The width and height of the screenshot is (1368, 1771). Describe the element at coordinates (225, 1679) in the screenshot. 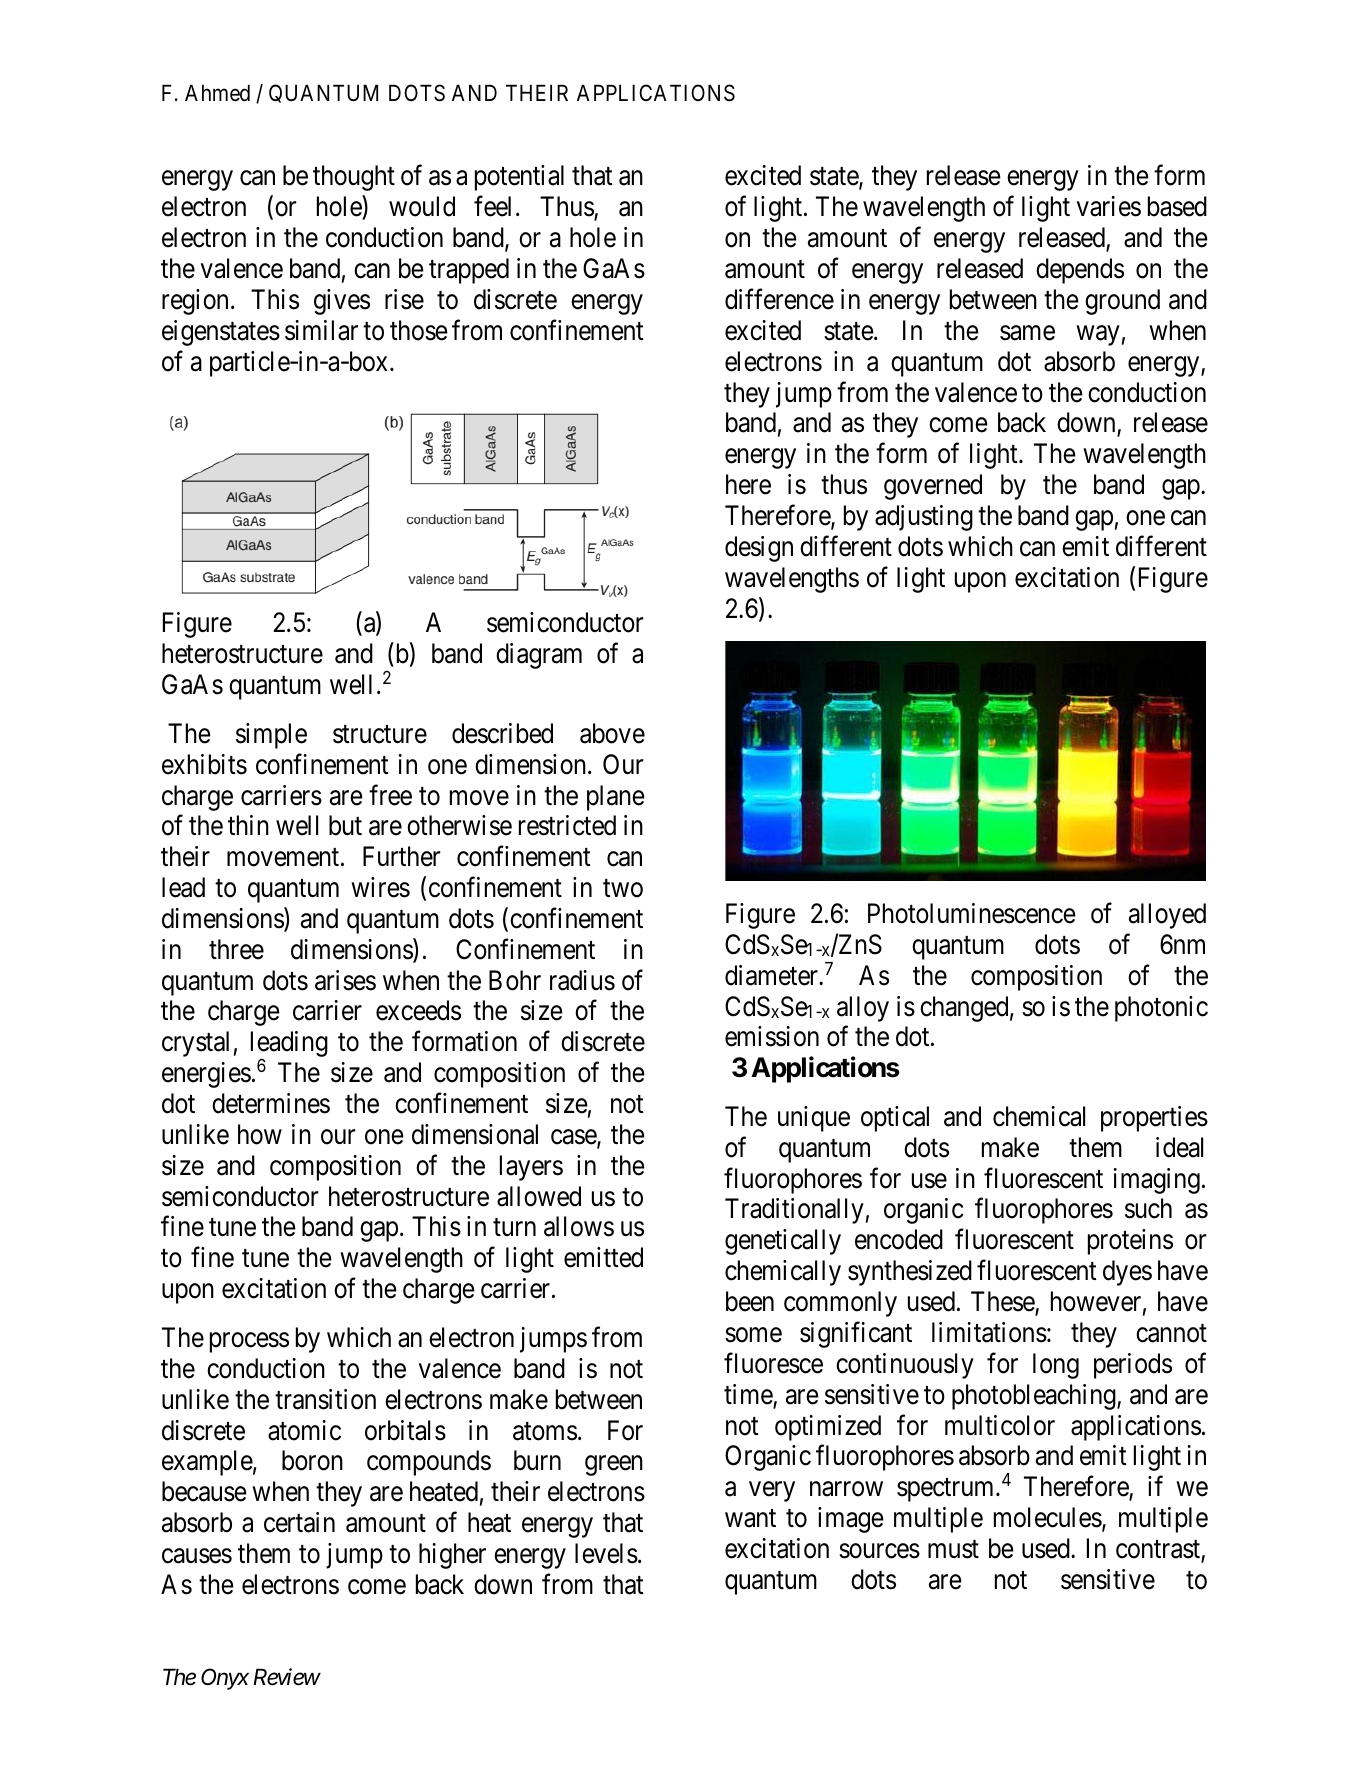

I see `Onyx` at that location.
